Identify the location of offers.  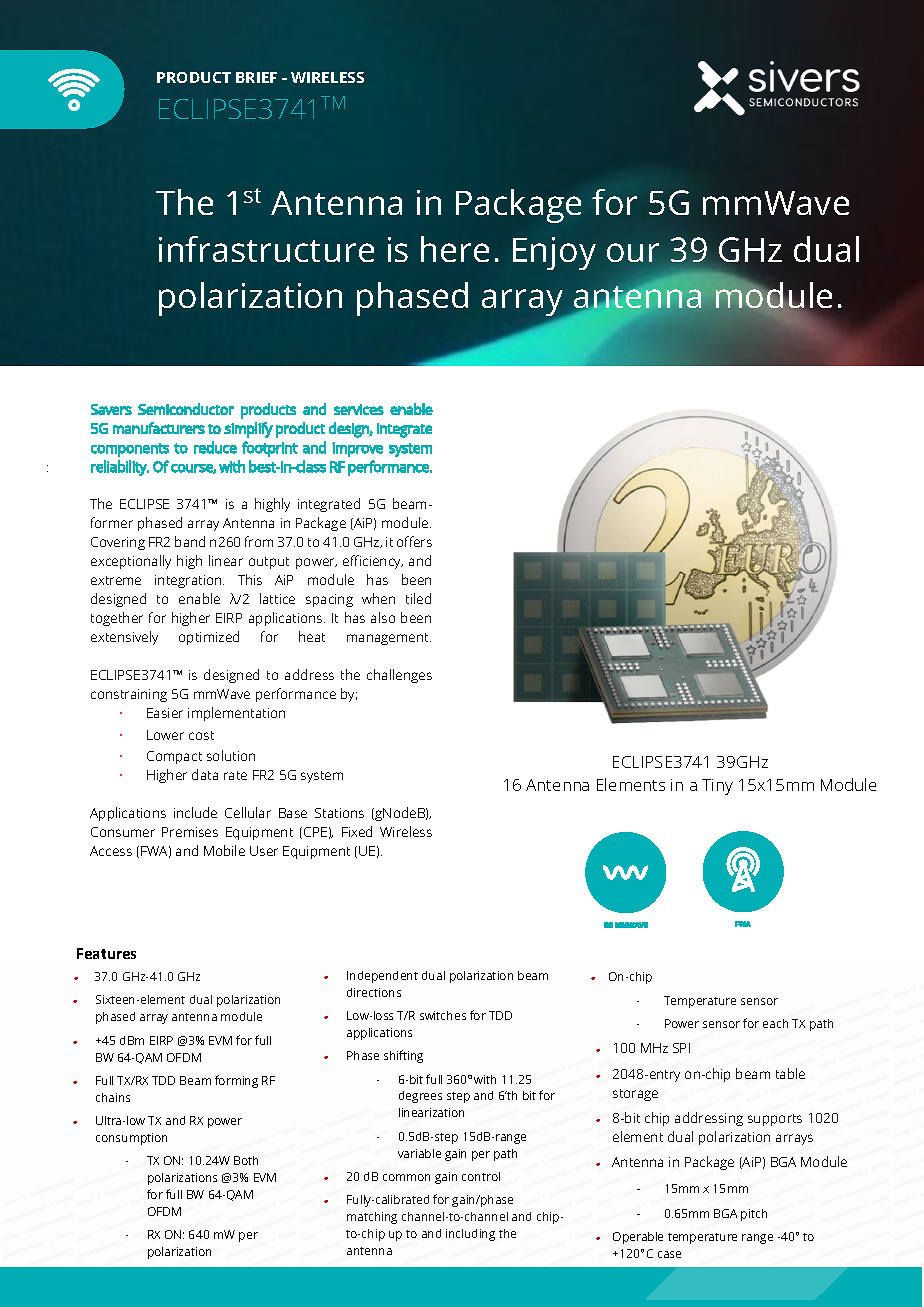
(414, 541).
